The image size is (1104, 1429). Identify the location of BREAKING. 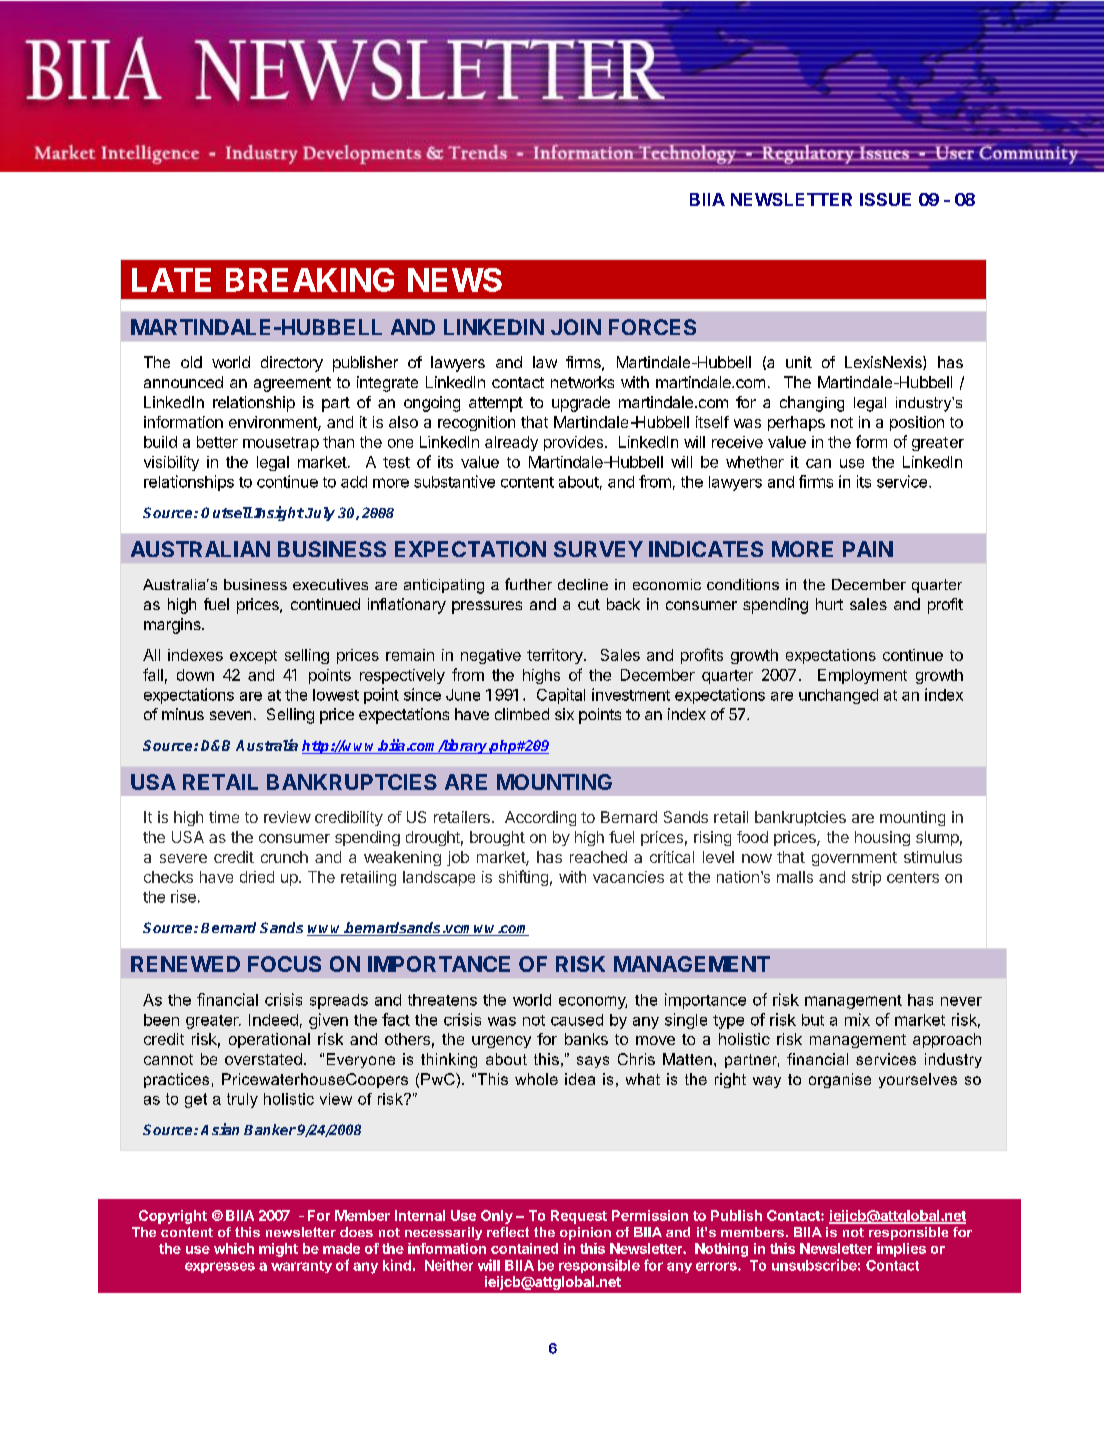
(310, 280).
